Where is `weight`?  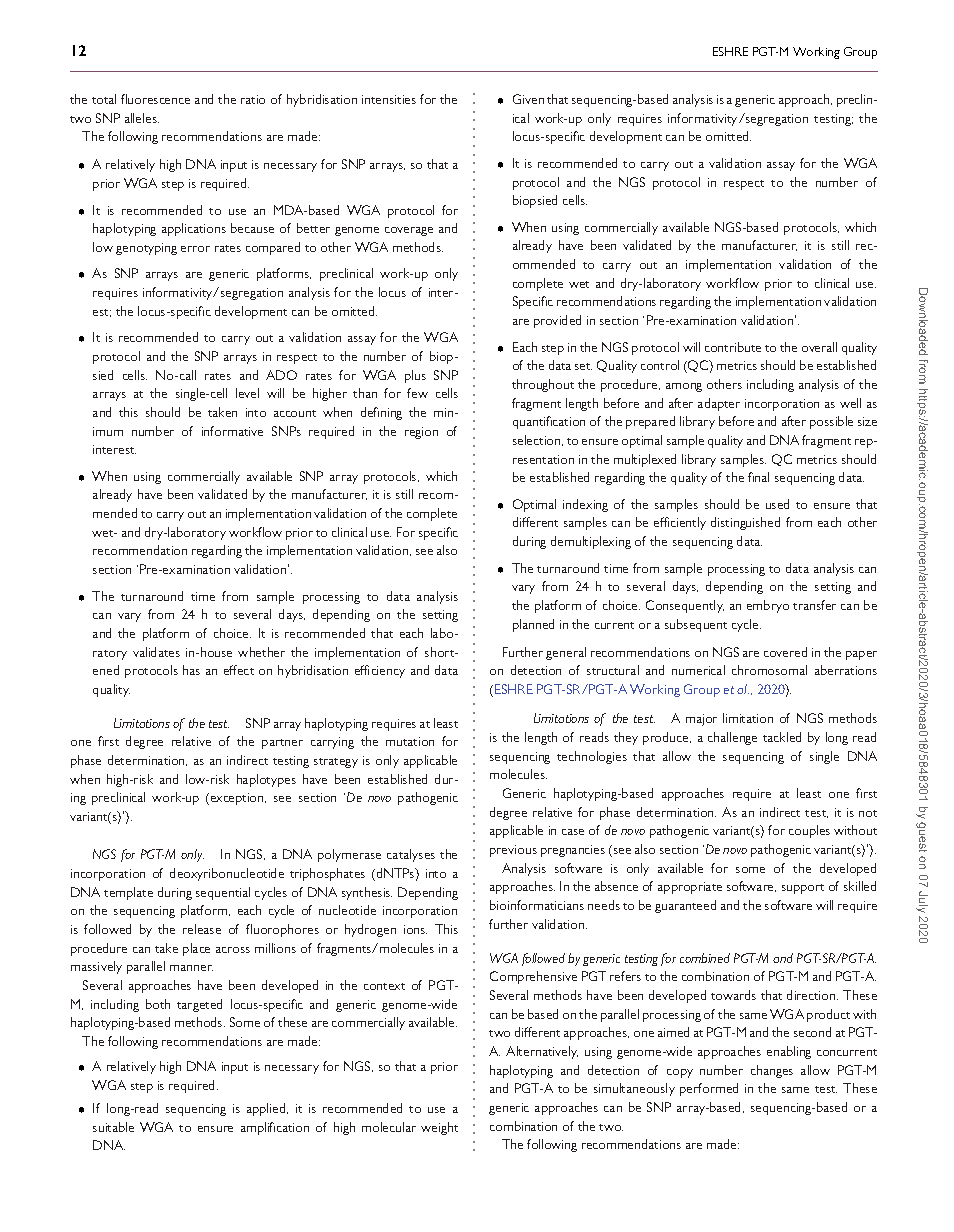
weight is located at coordinates (439, 1128).
